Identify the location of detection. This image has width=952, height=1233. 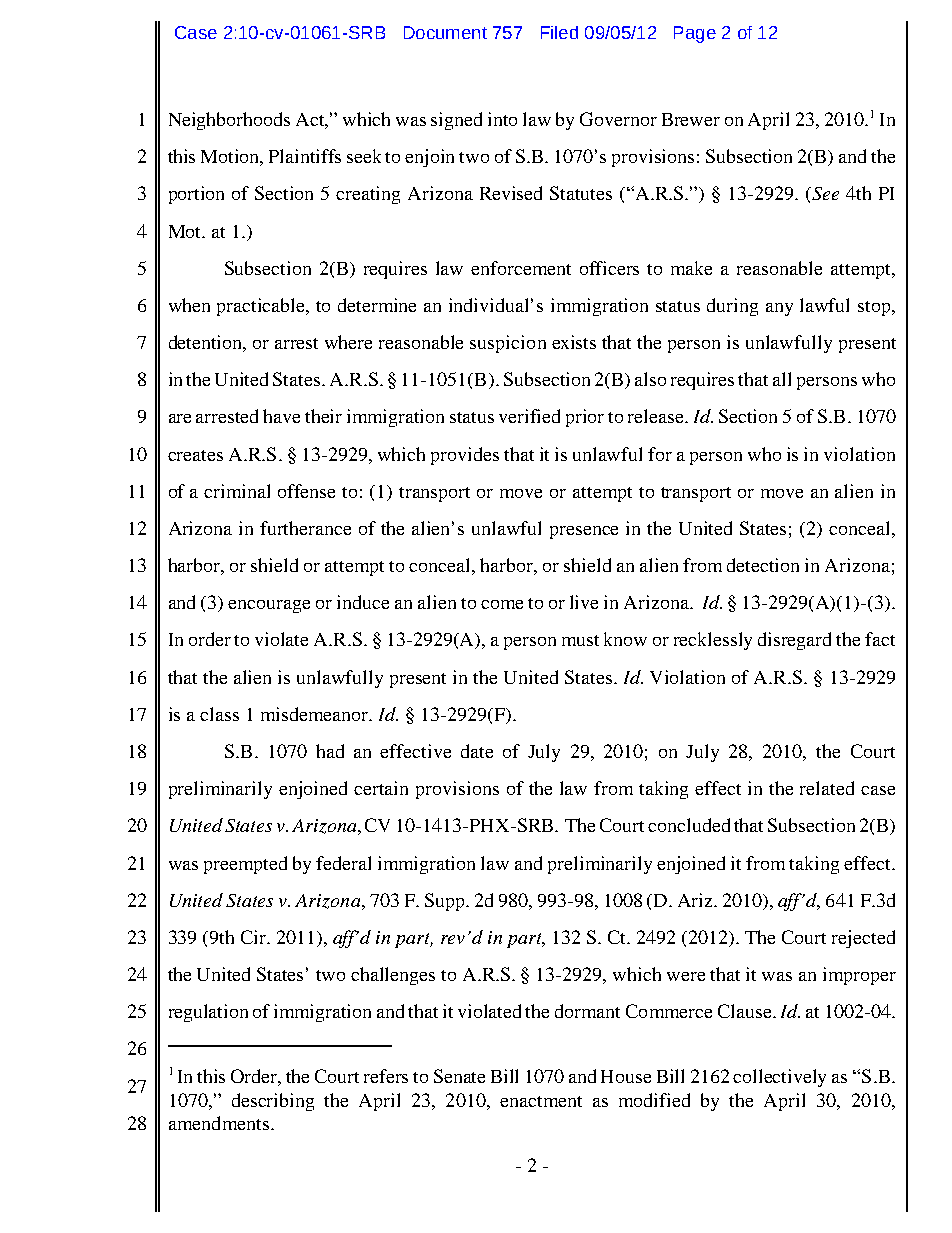
(763, 565).
